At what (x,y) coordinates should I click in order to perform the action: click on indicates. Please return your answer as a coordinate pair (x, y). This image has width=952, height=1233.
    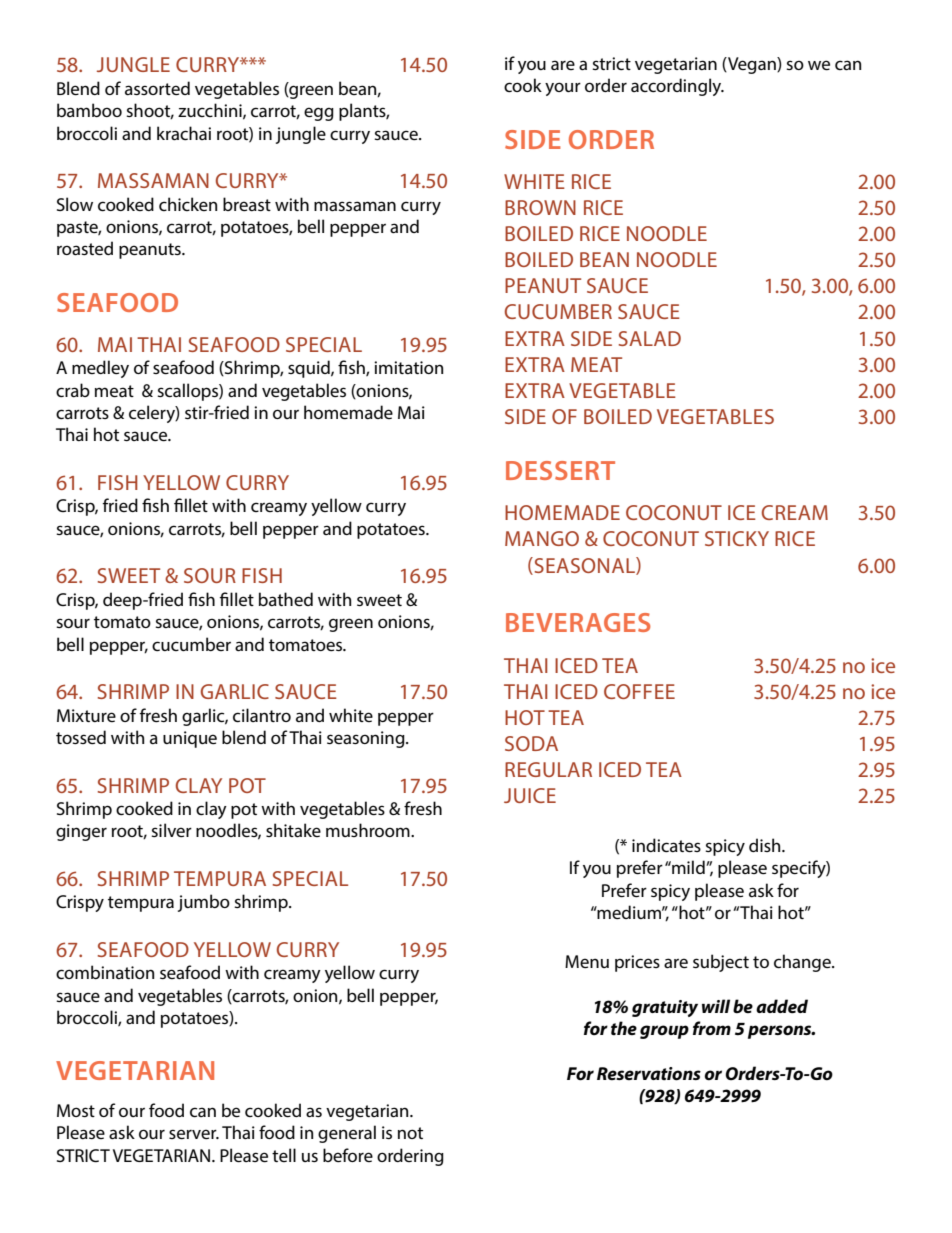
    Looking at the image, I should click on (666, 845).
